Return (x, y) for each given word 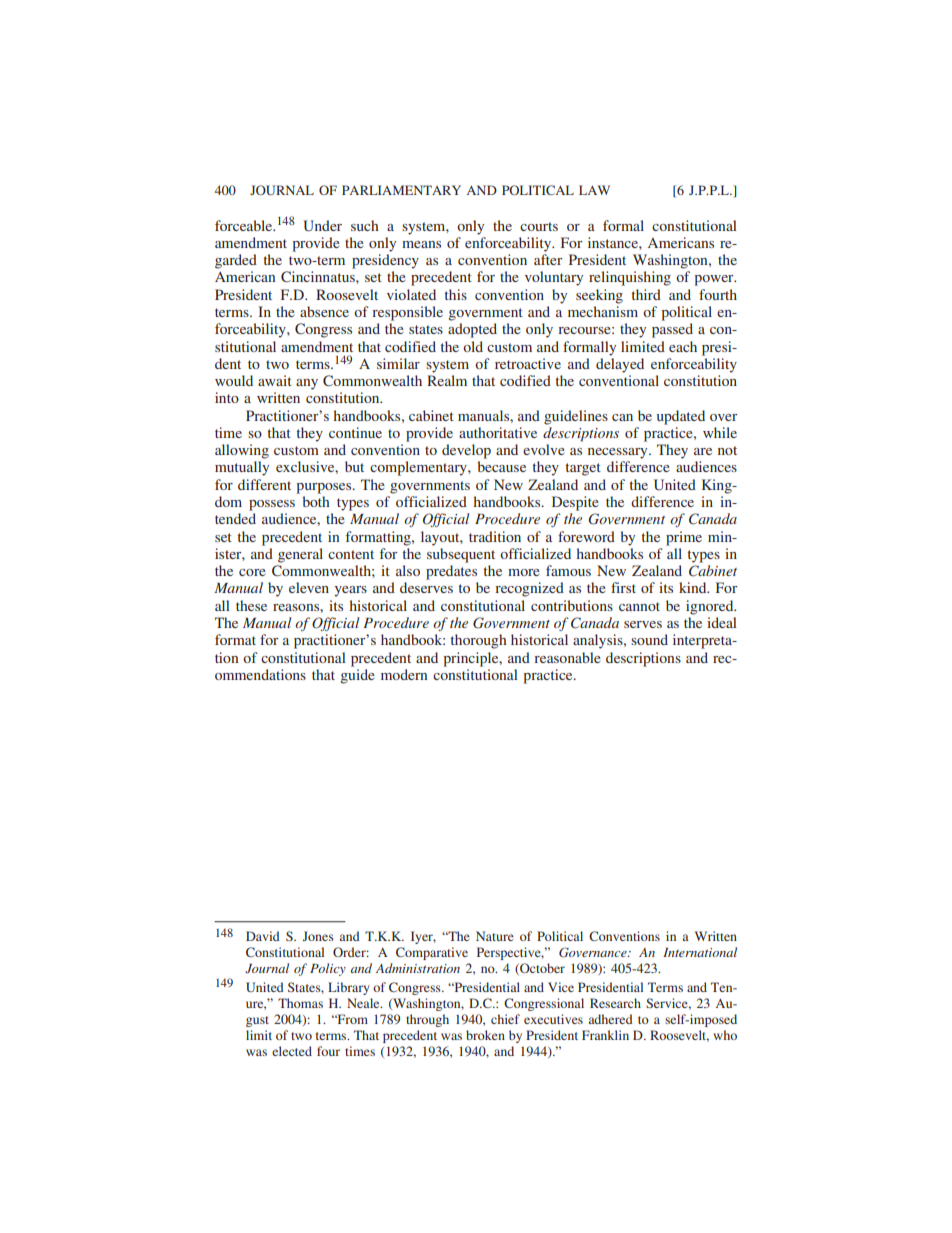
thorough (479, 641)
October (541, 969)
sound (649, 639)
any (307, 384)
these (251, 605)
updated (681, 417)
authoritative (498, 432)
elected (292, 1051)
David (263, 936)
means (421, 244)
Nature (495, 936)
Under (322, 226)
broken (485, 1035)
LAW (594, 190)
